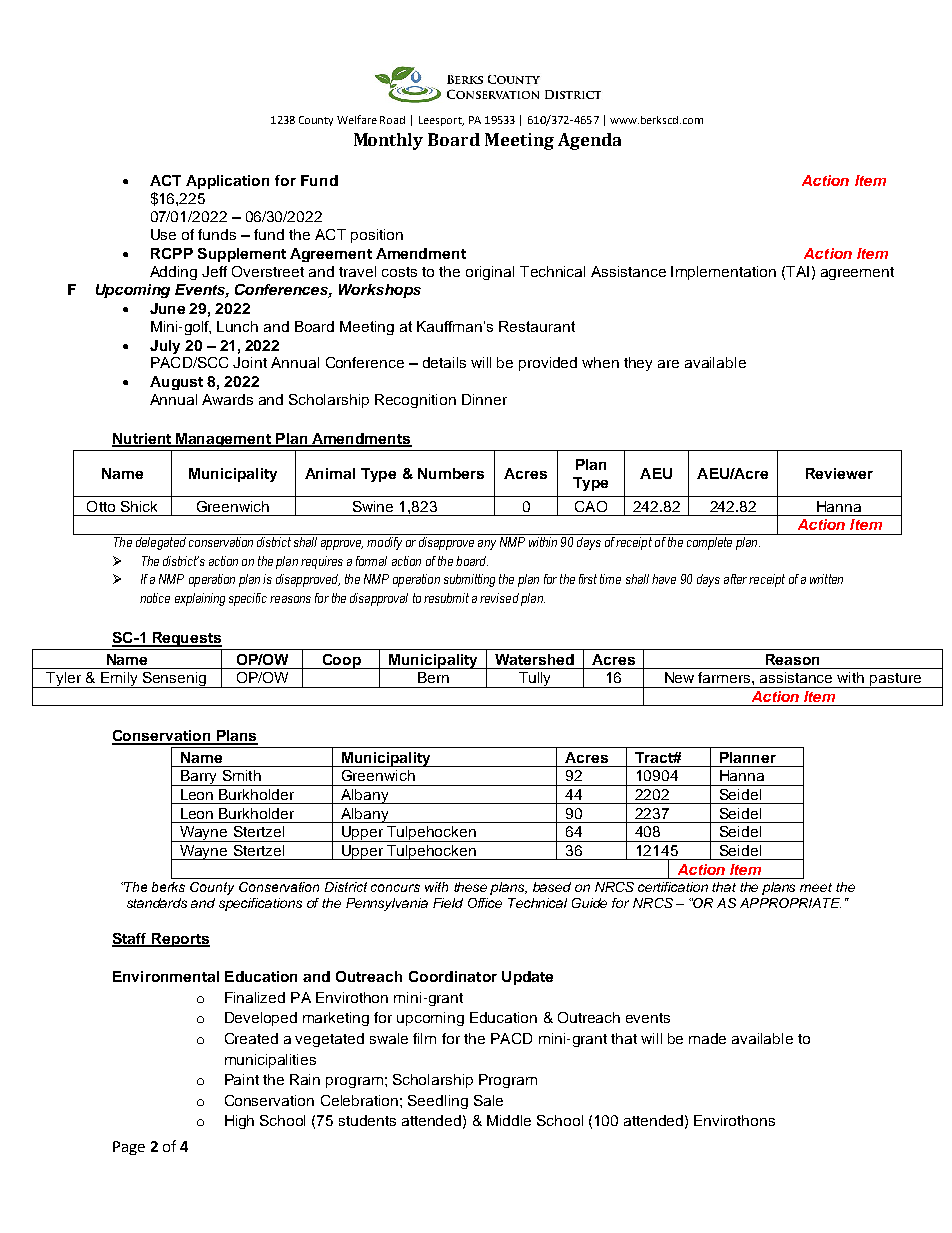  What do you see at coordinates (155, 598) in the document?
I see `notice` at bounding box center [155, 598].
